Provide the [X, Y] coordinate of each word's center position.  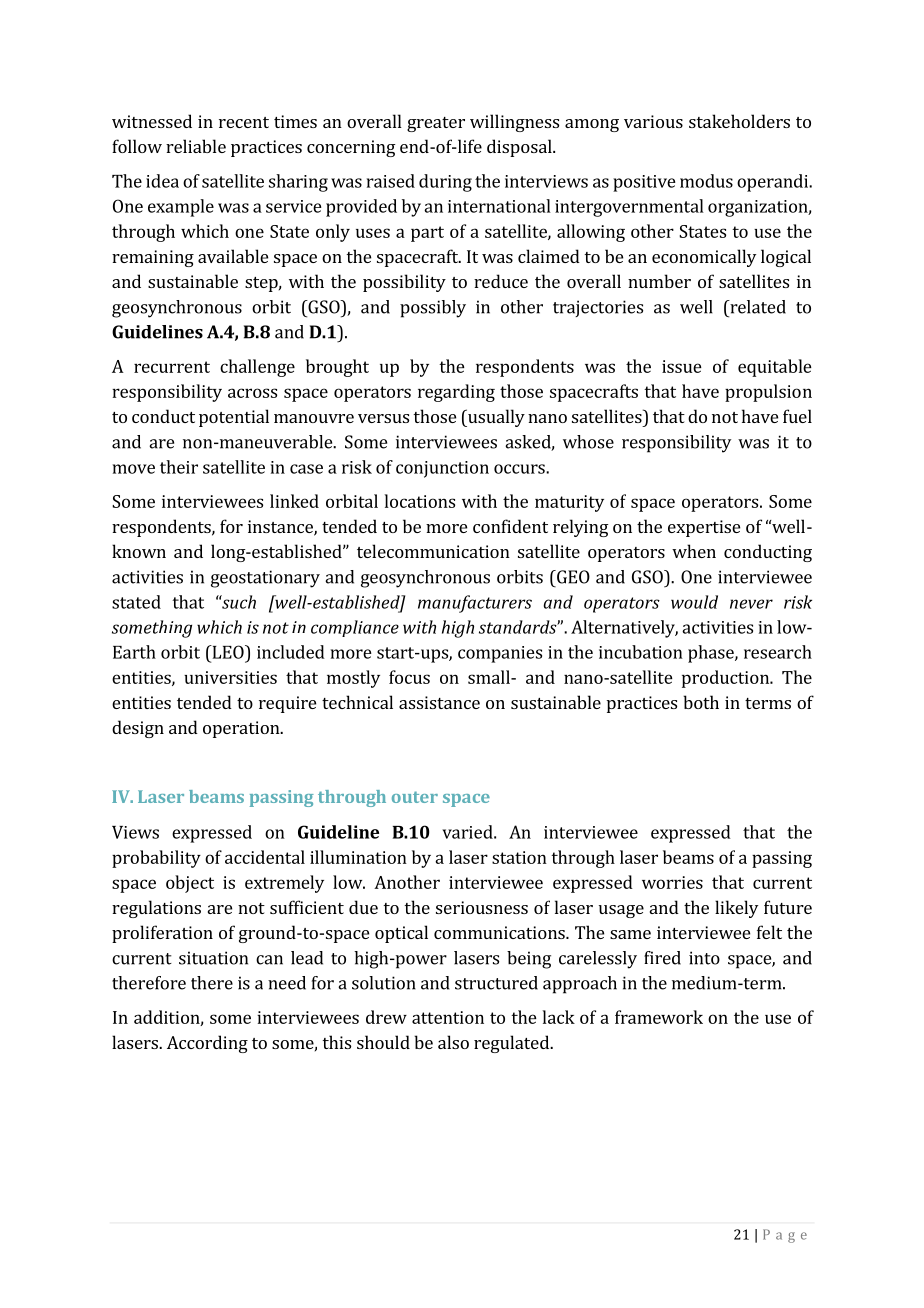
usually [495, 418]
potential [234, 418]
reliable [196, 146]
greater [436, 124]
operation [242, 729]
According [207, 1044]
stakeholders [739, 121]
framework [659, 1017]
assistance [439, 702]
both [701, 702]
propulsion [768, 393]
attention [448, 1017]
